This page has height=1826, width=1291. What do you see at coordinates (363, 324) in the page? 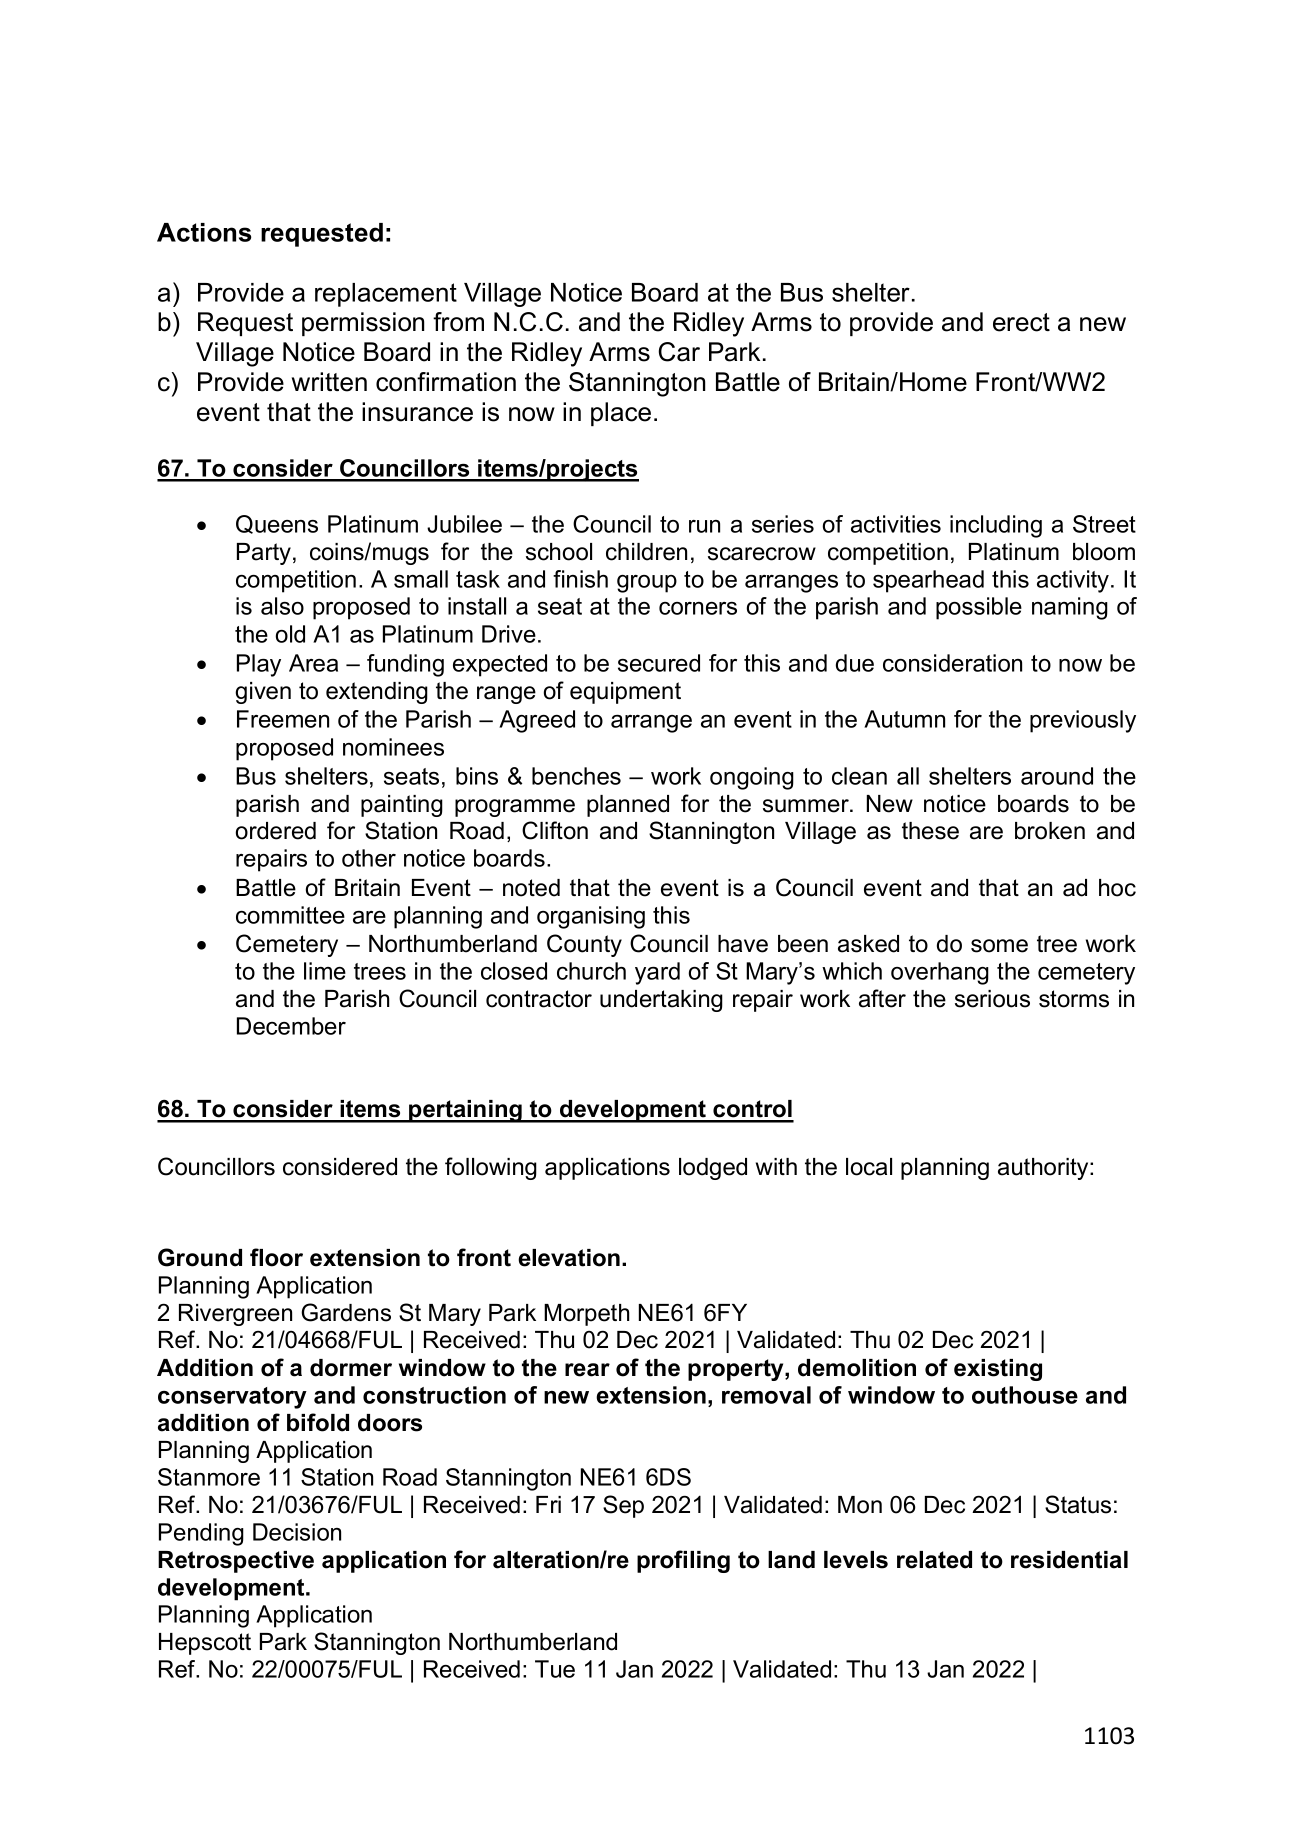
I see `permission` at bounding box center [363, 324].
